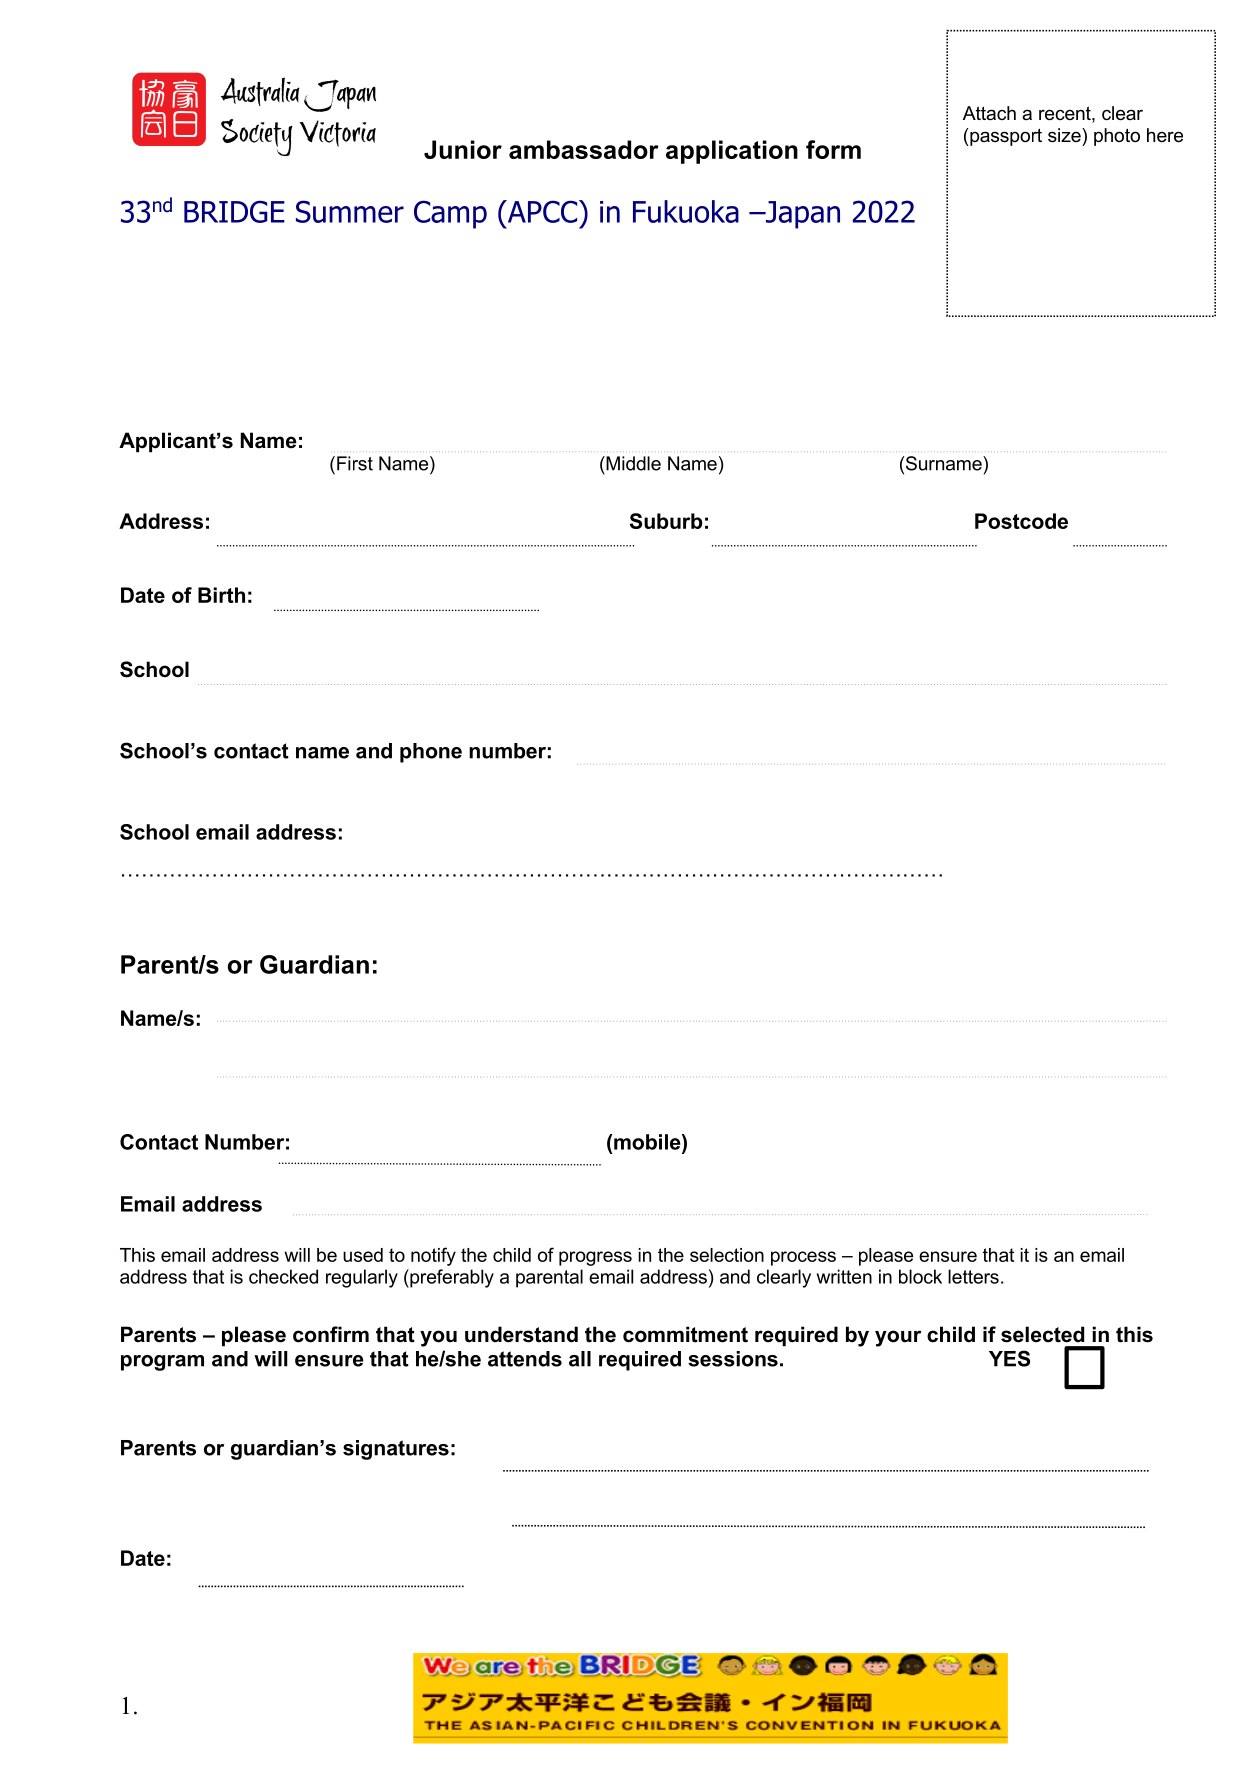 The width and height of the image is (1258, 1781). Describe the element at coordinates (920, 1276) in the image. I see `block` at that location.
